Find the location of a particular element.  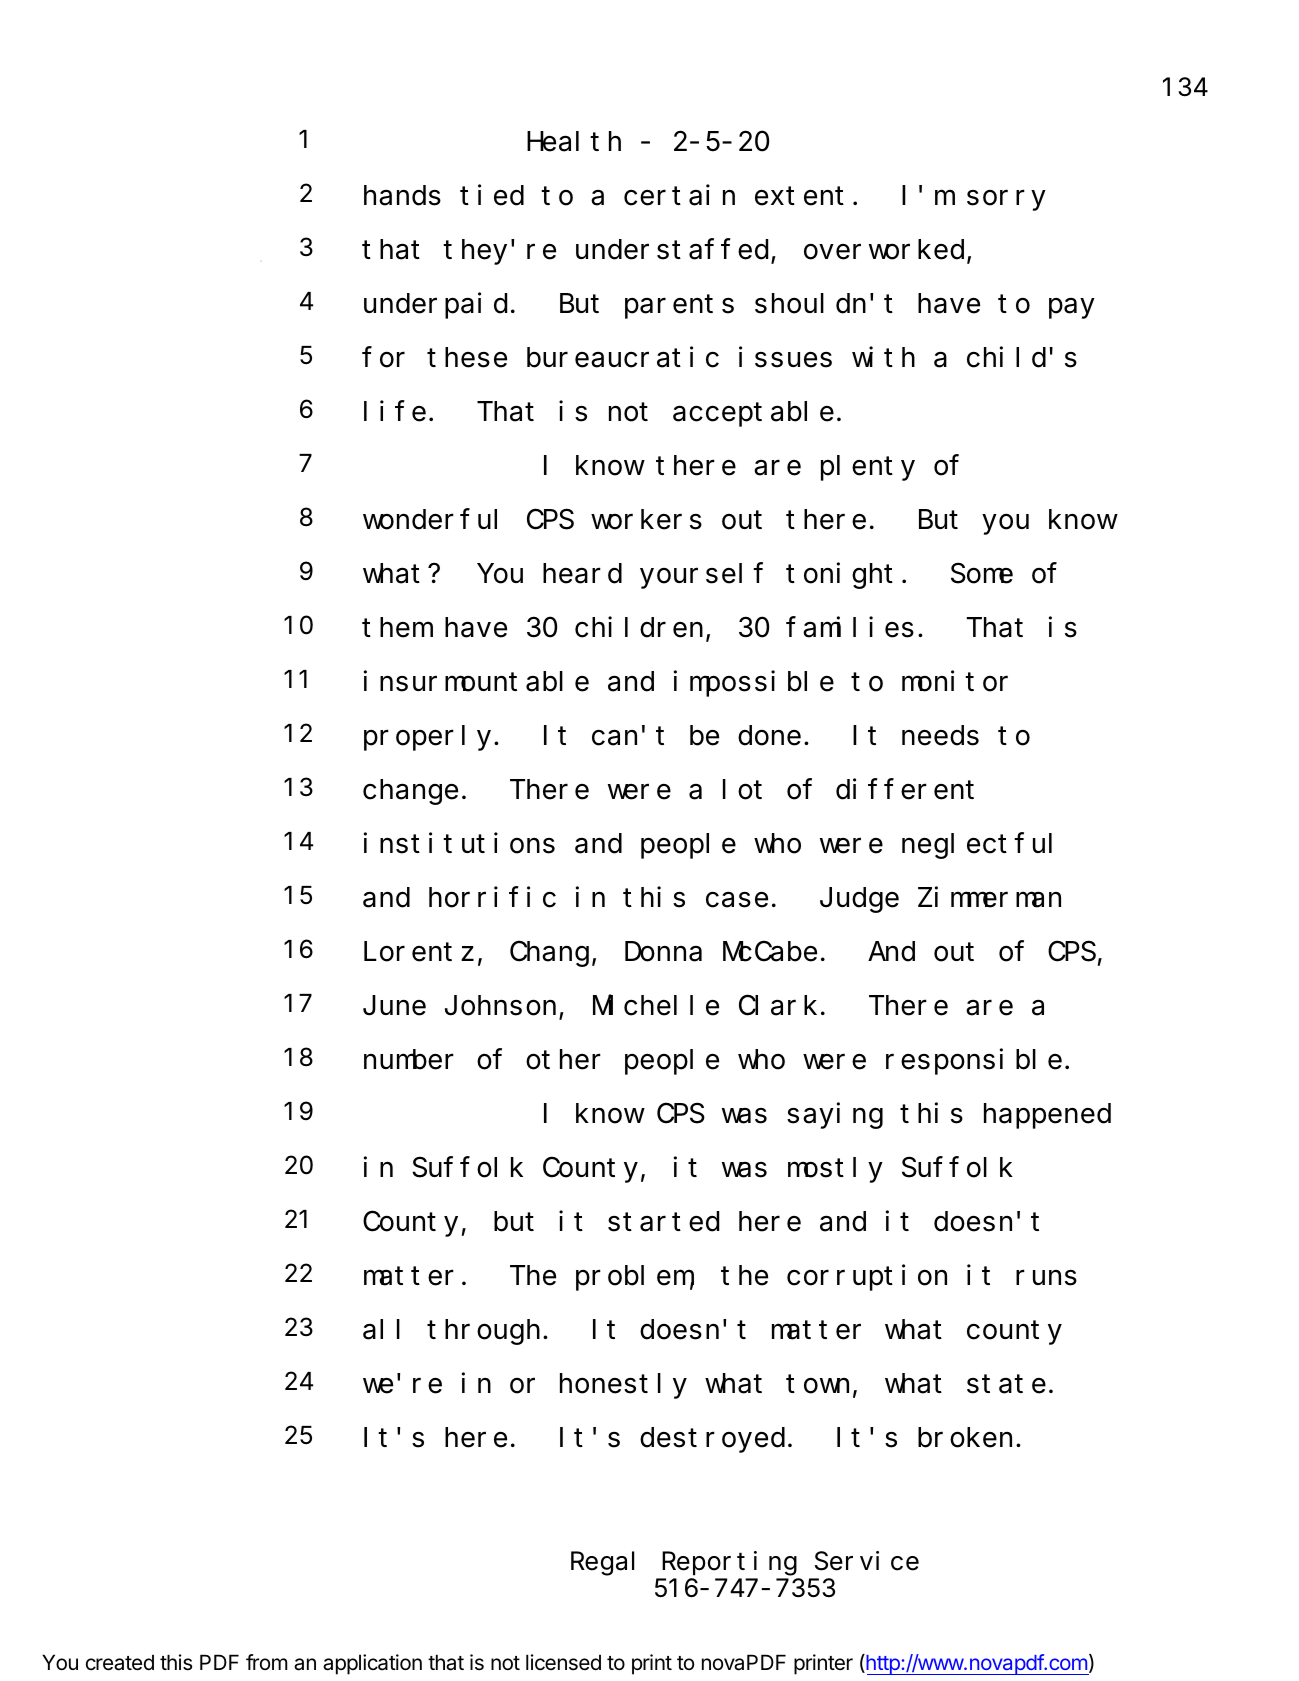

Lorentz is located at coordinates (419, 953).
